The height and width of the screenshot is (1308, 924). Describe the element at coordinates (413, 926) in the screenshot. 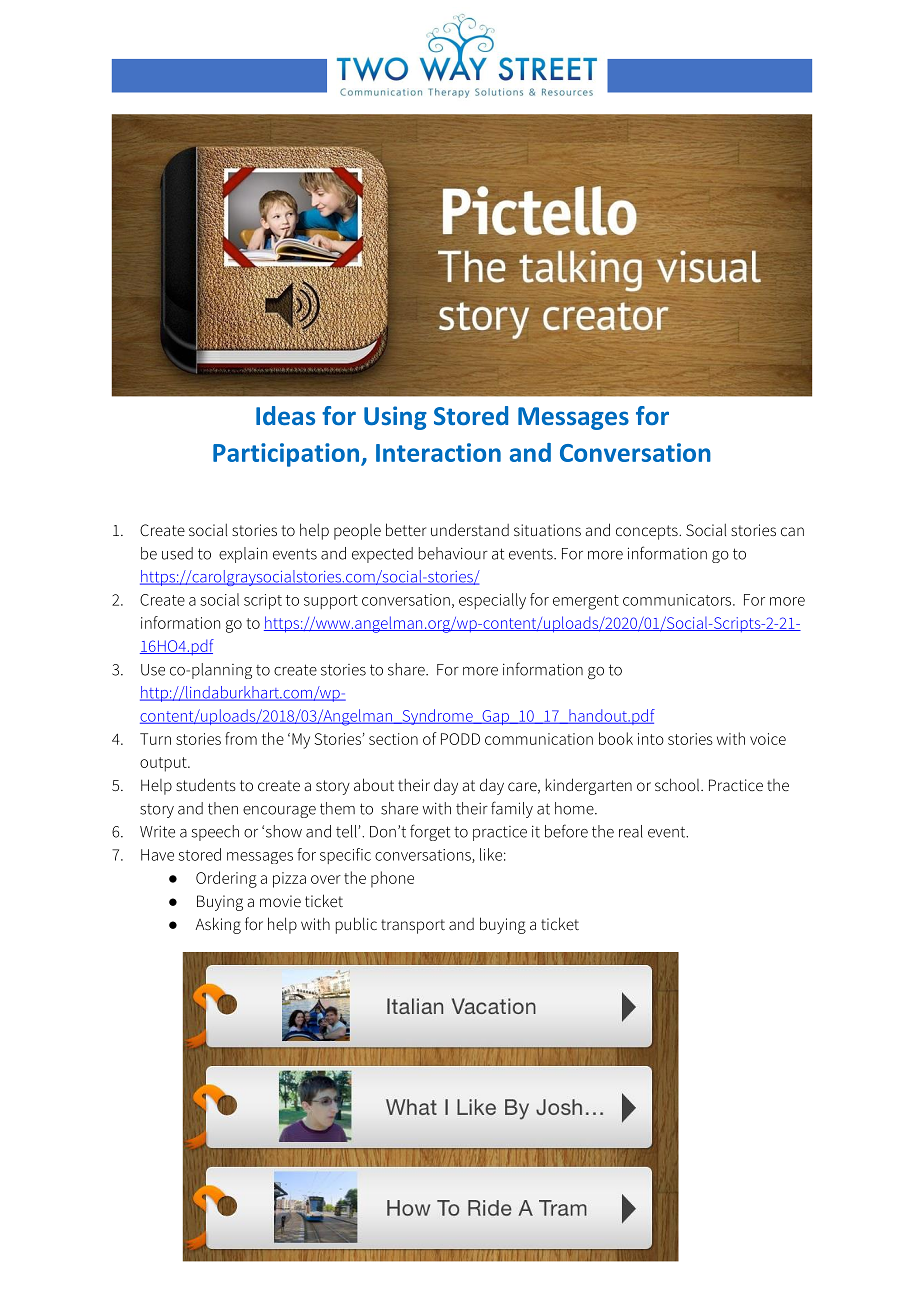

I see `transport` at that location.
